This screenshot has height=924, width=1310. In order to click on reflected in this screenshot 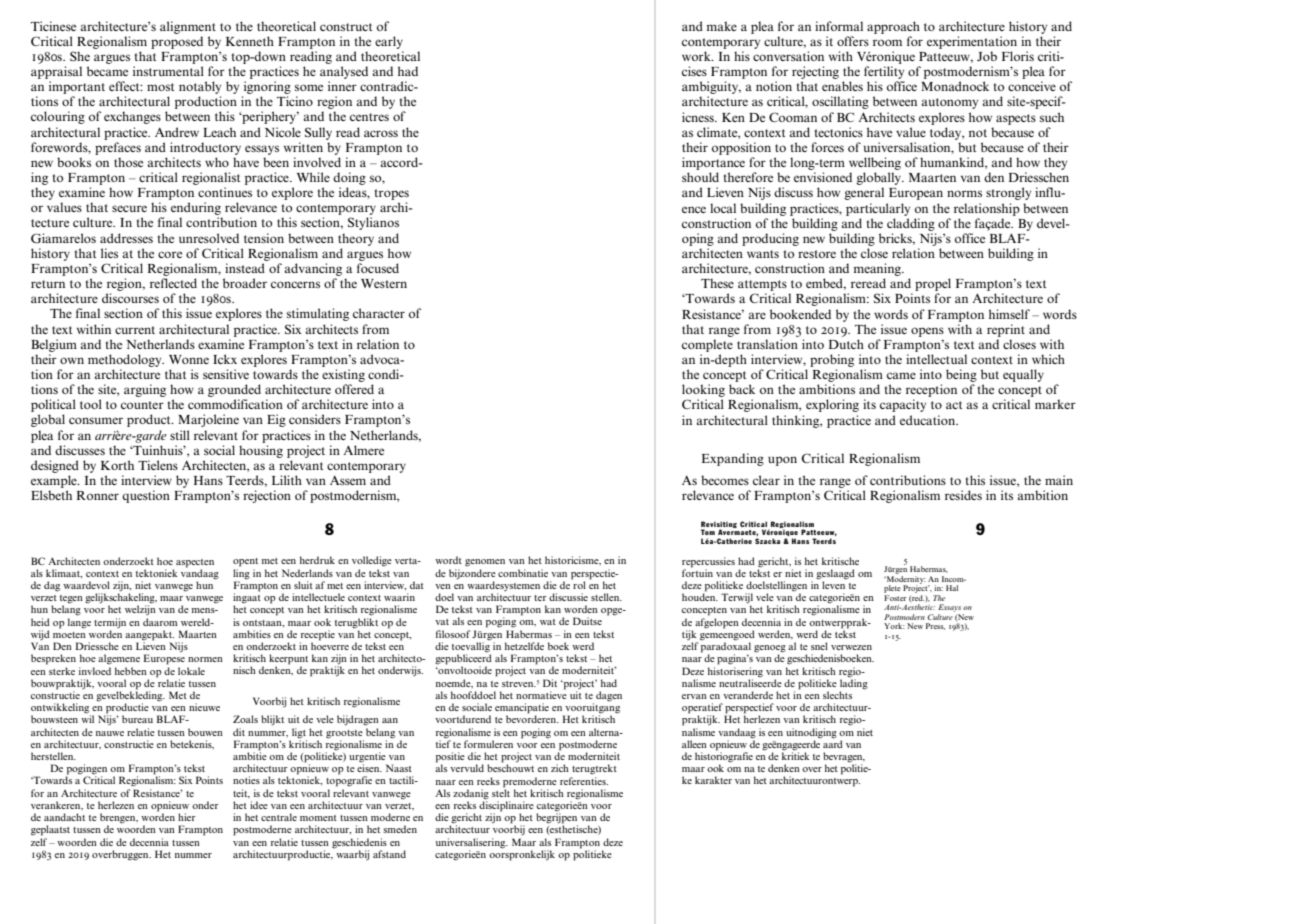, I will do `click(173, 283)`.
